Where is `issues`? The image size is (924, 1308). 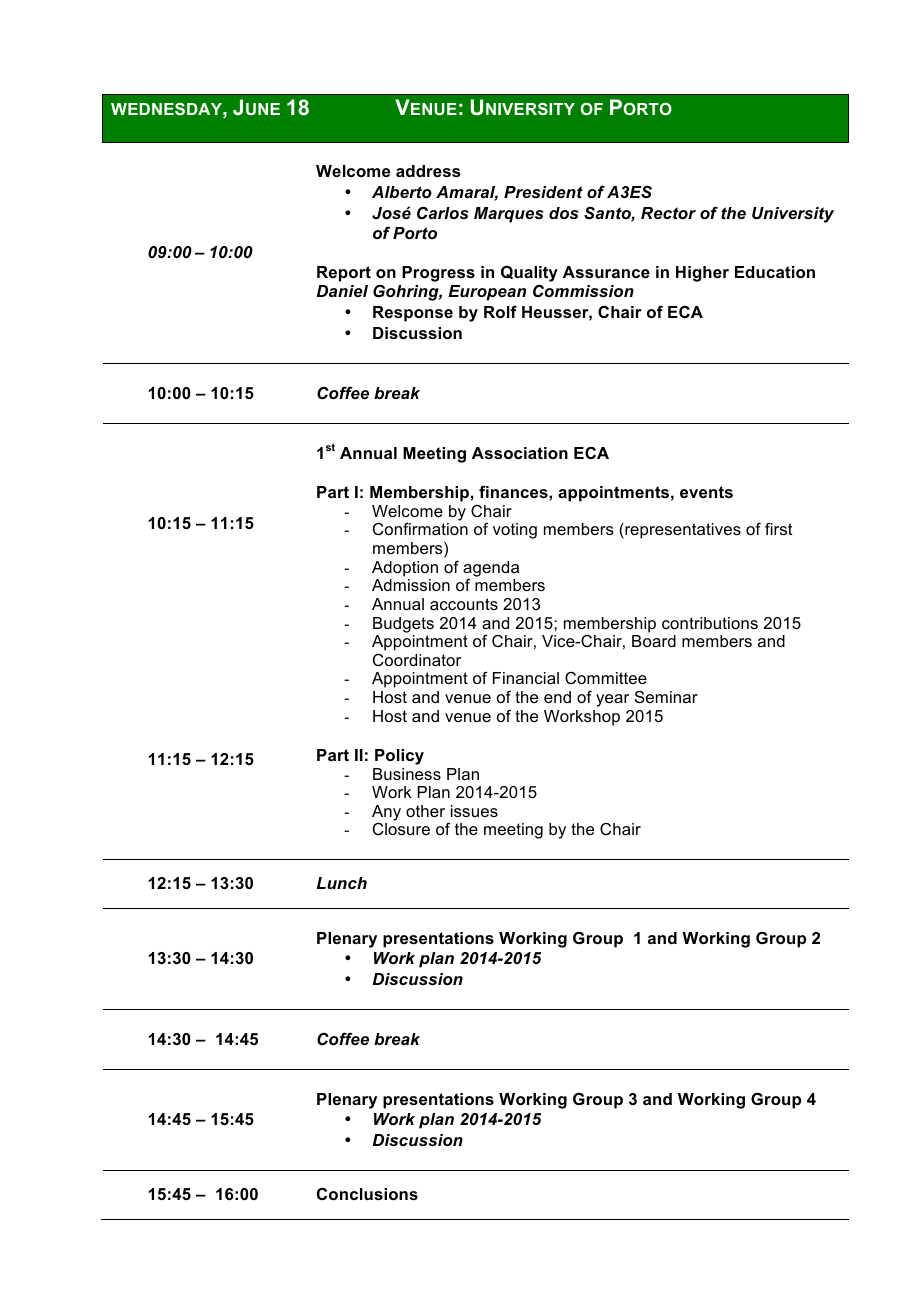 issues is located at coordinates (474, 811).
